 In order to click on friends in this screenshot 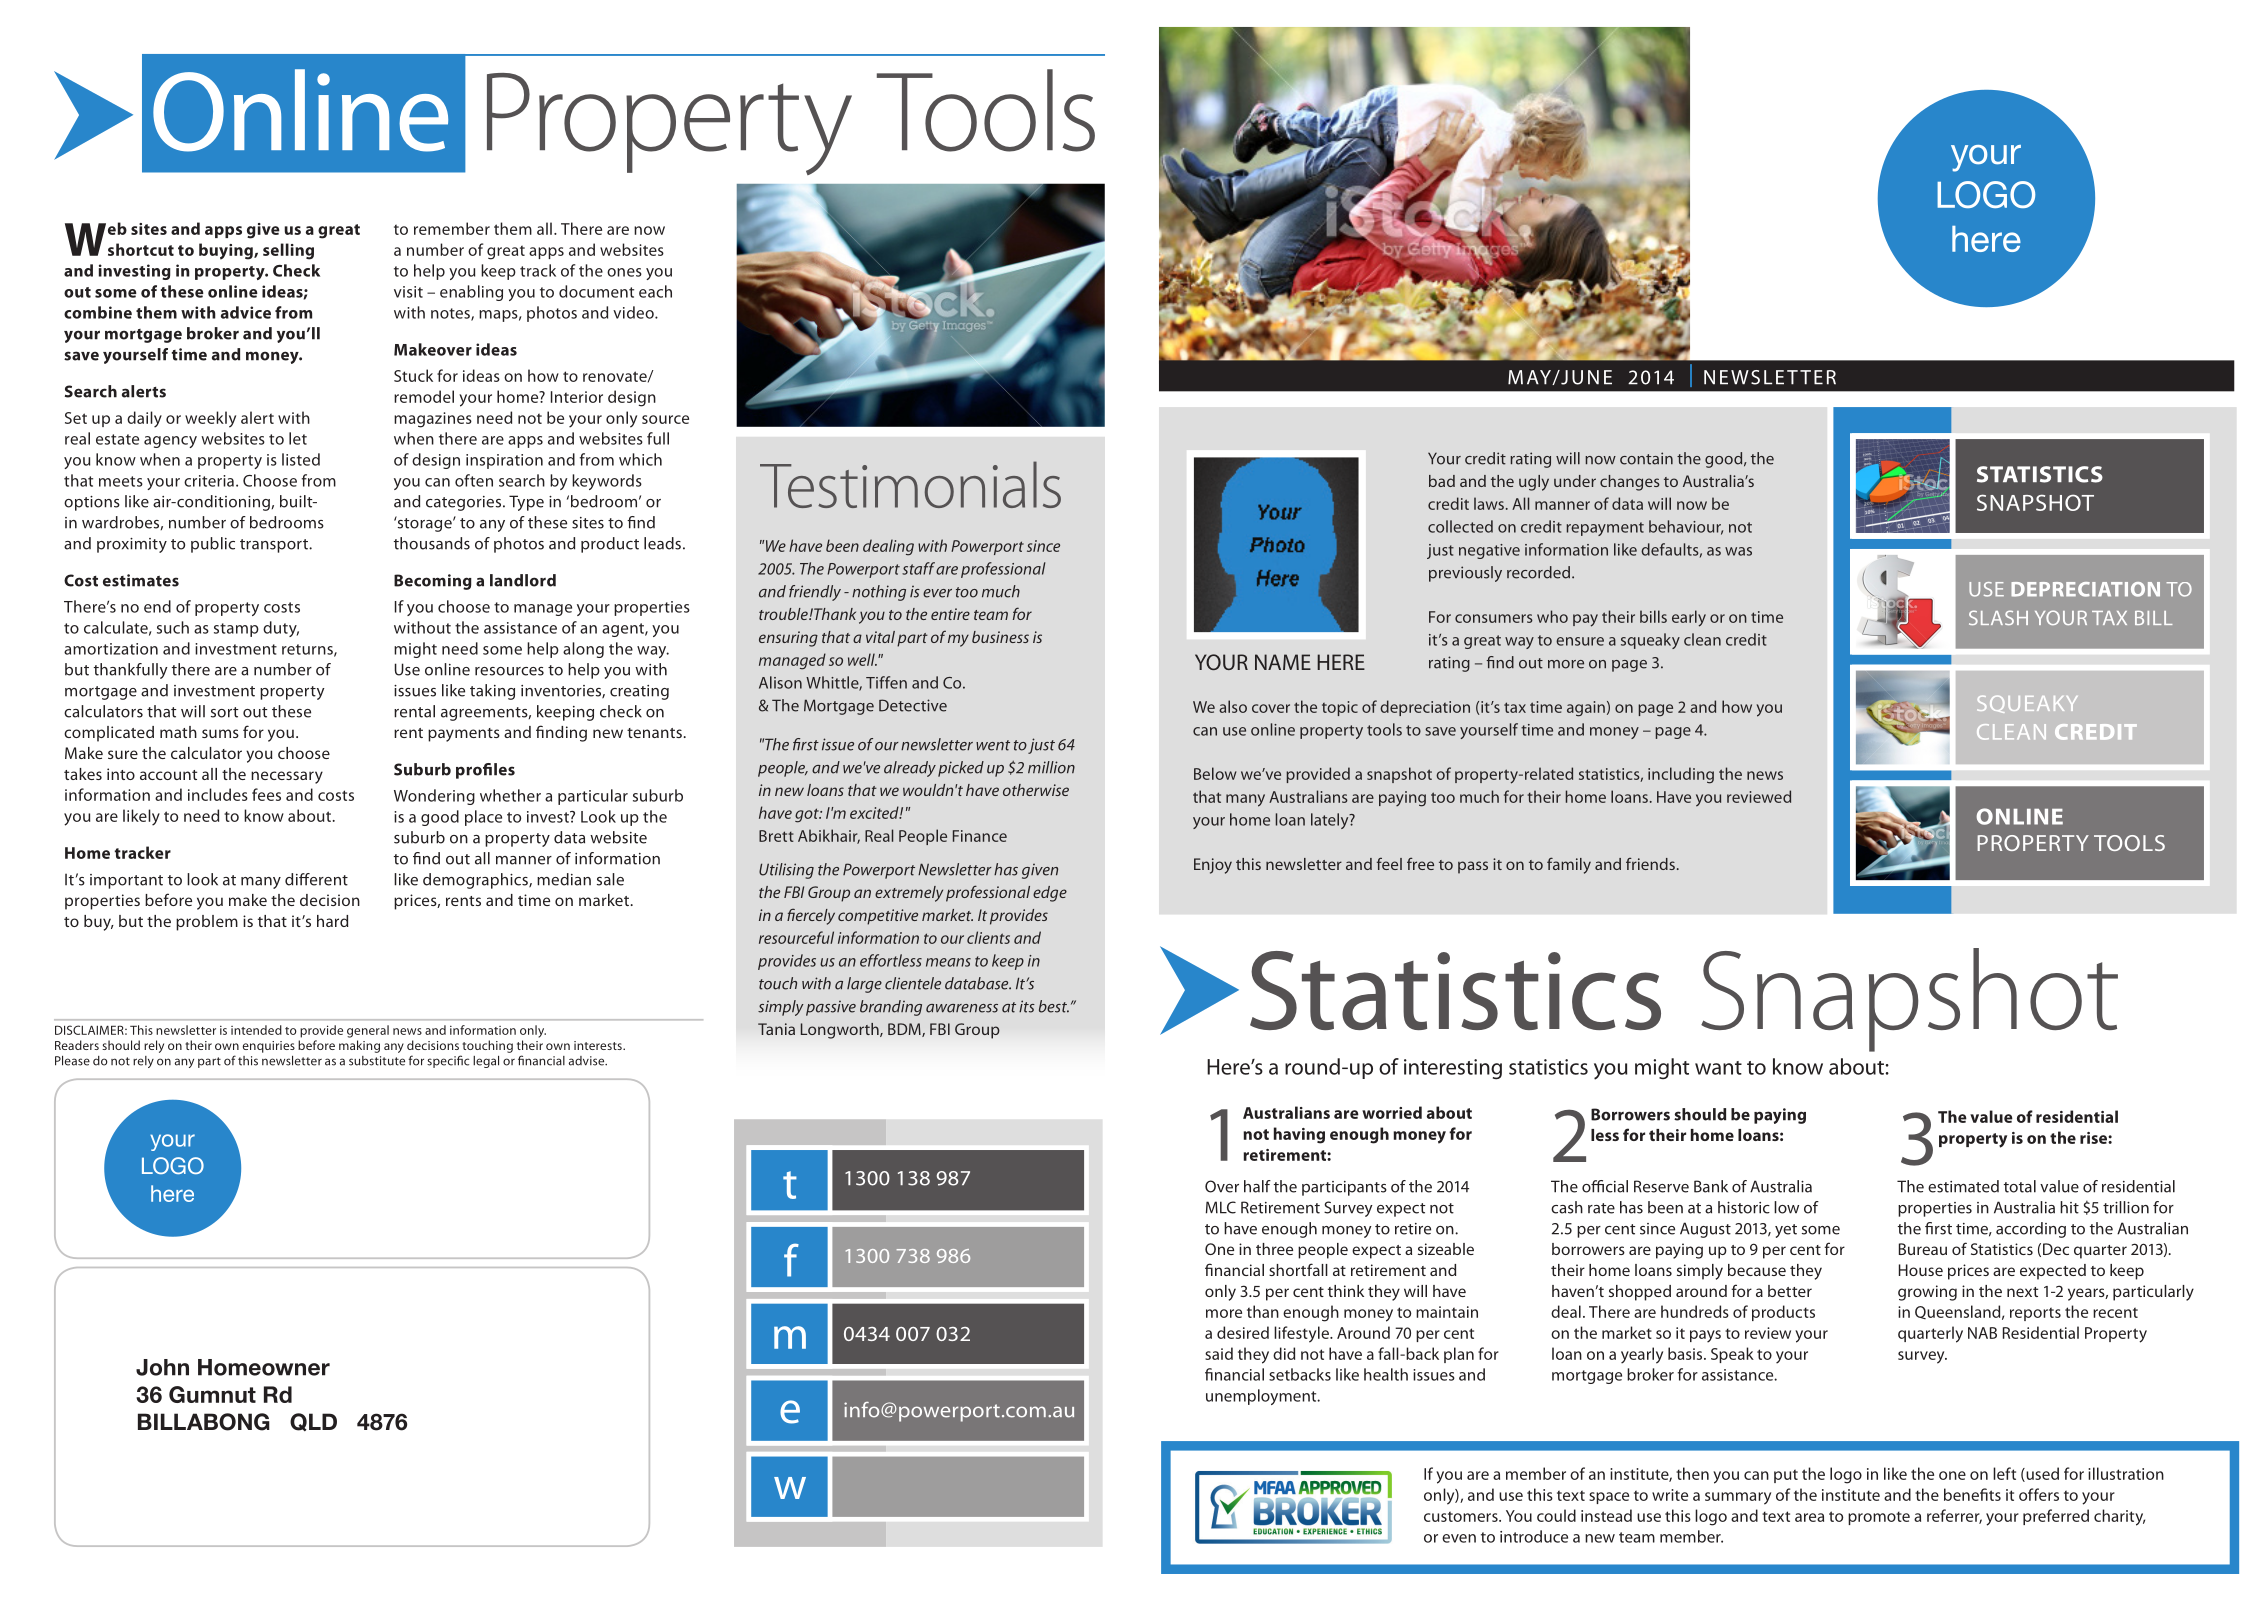, I will do `click(1650, 863)`.
